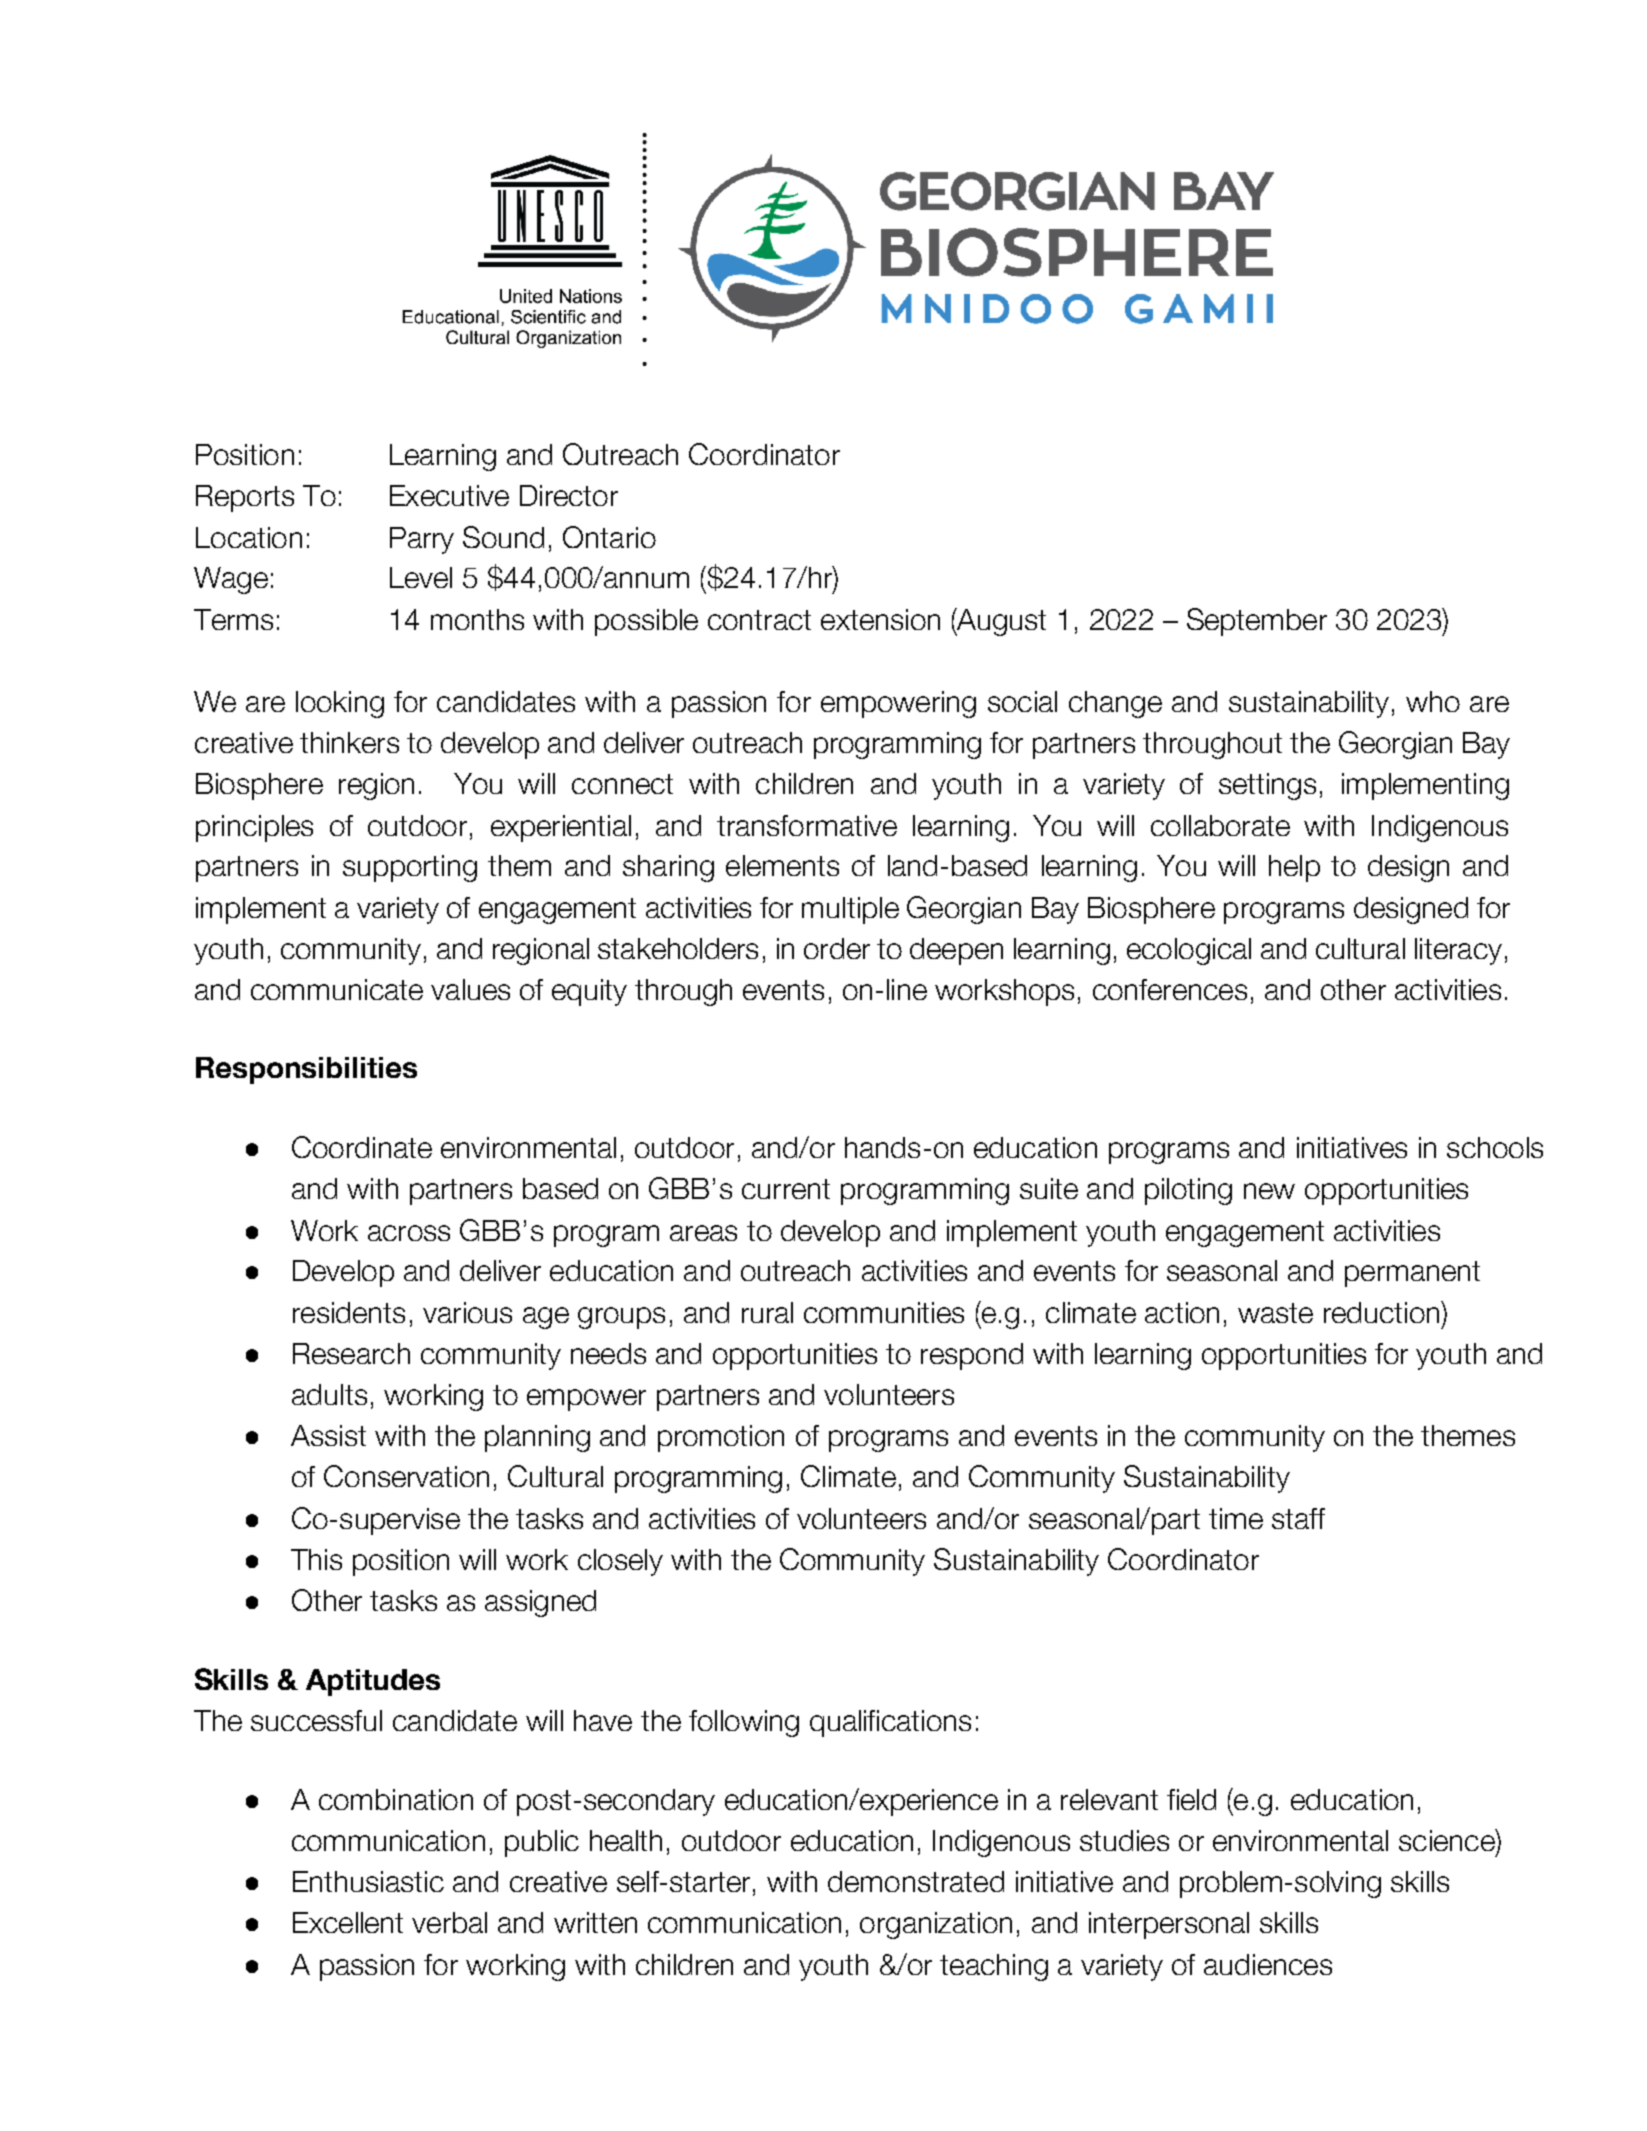 The width and height of the image is (1647, 2131). I want to click on communicate, so click(337, 989).
